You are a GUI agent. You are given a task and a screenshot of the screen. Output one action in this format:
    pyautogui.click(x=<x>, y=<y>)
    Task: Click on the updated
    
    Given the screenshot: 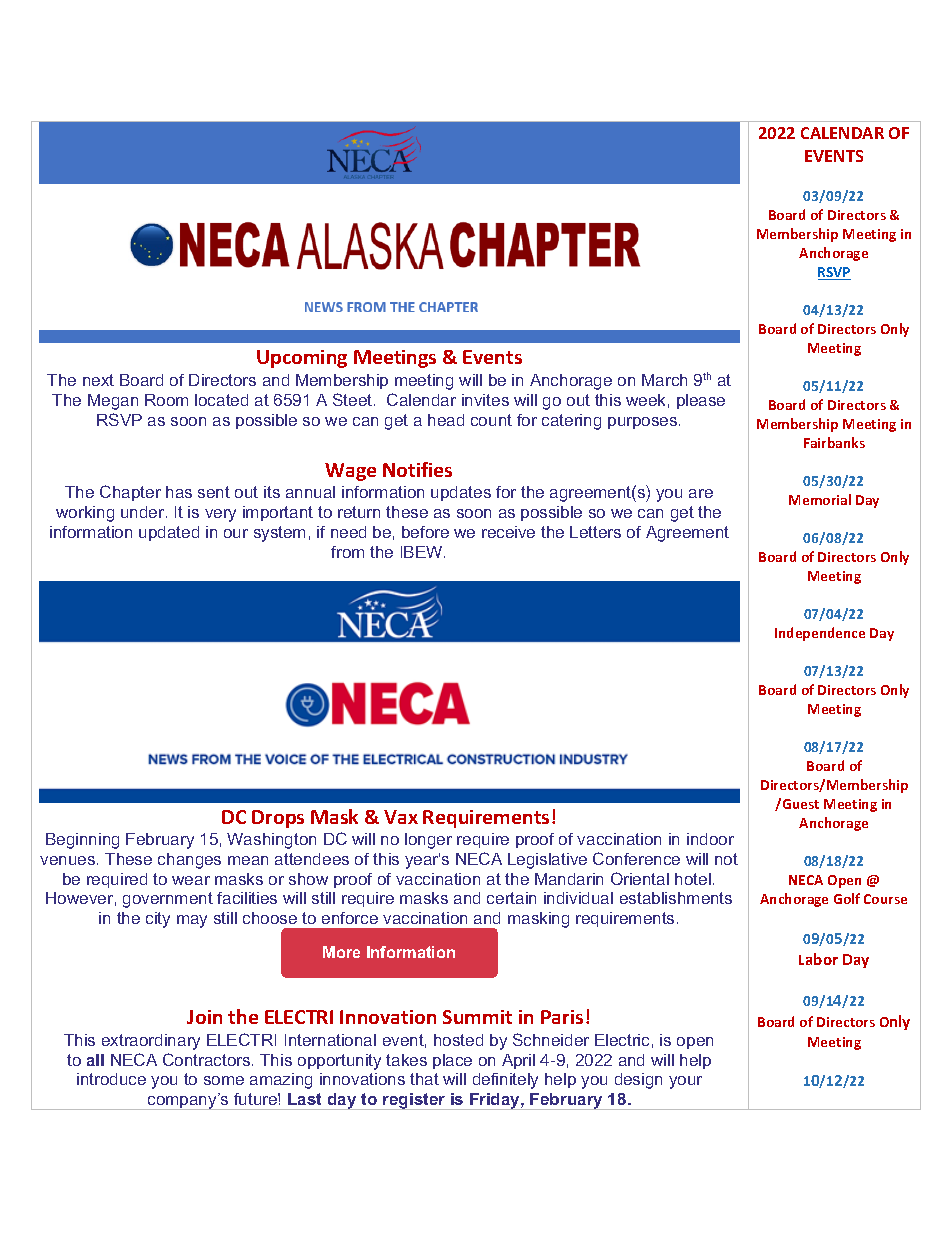 What is the action you would take?
    pyautogui.click(x=169, y=533)
